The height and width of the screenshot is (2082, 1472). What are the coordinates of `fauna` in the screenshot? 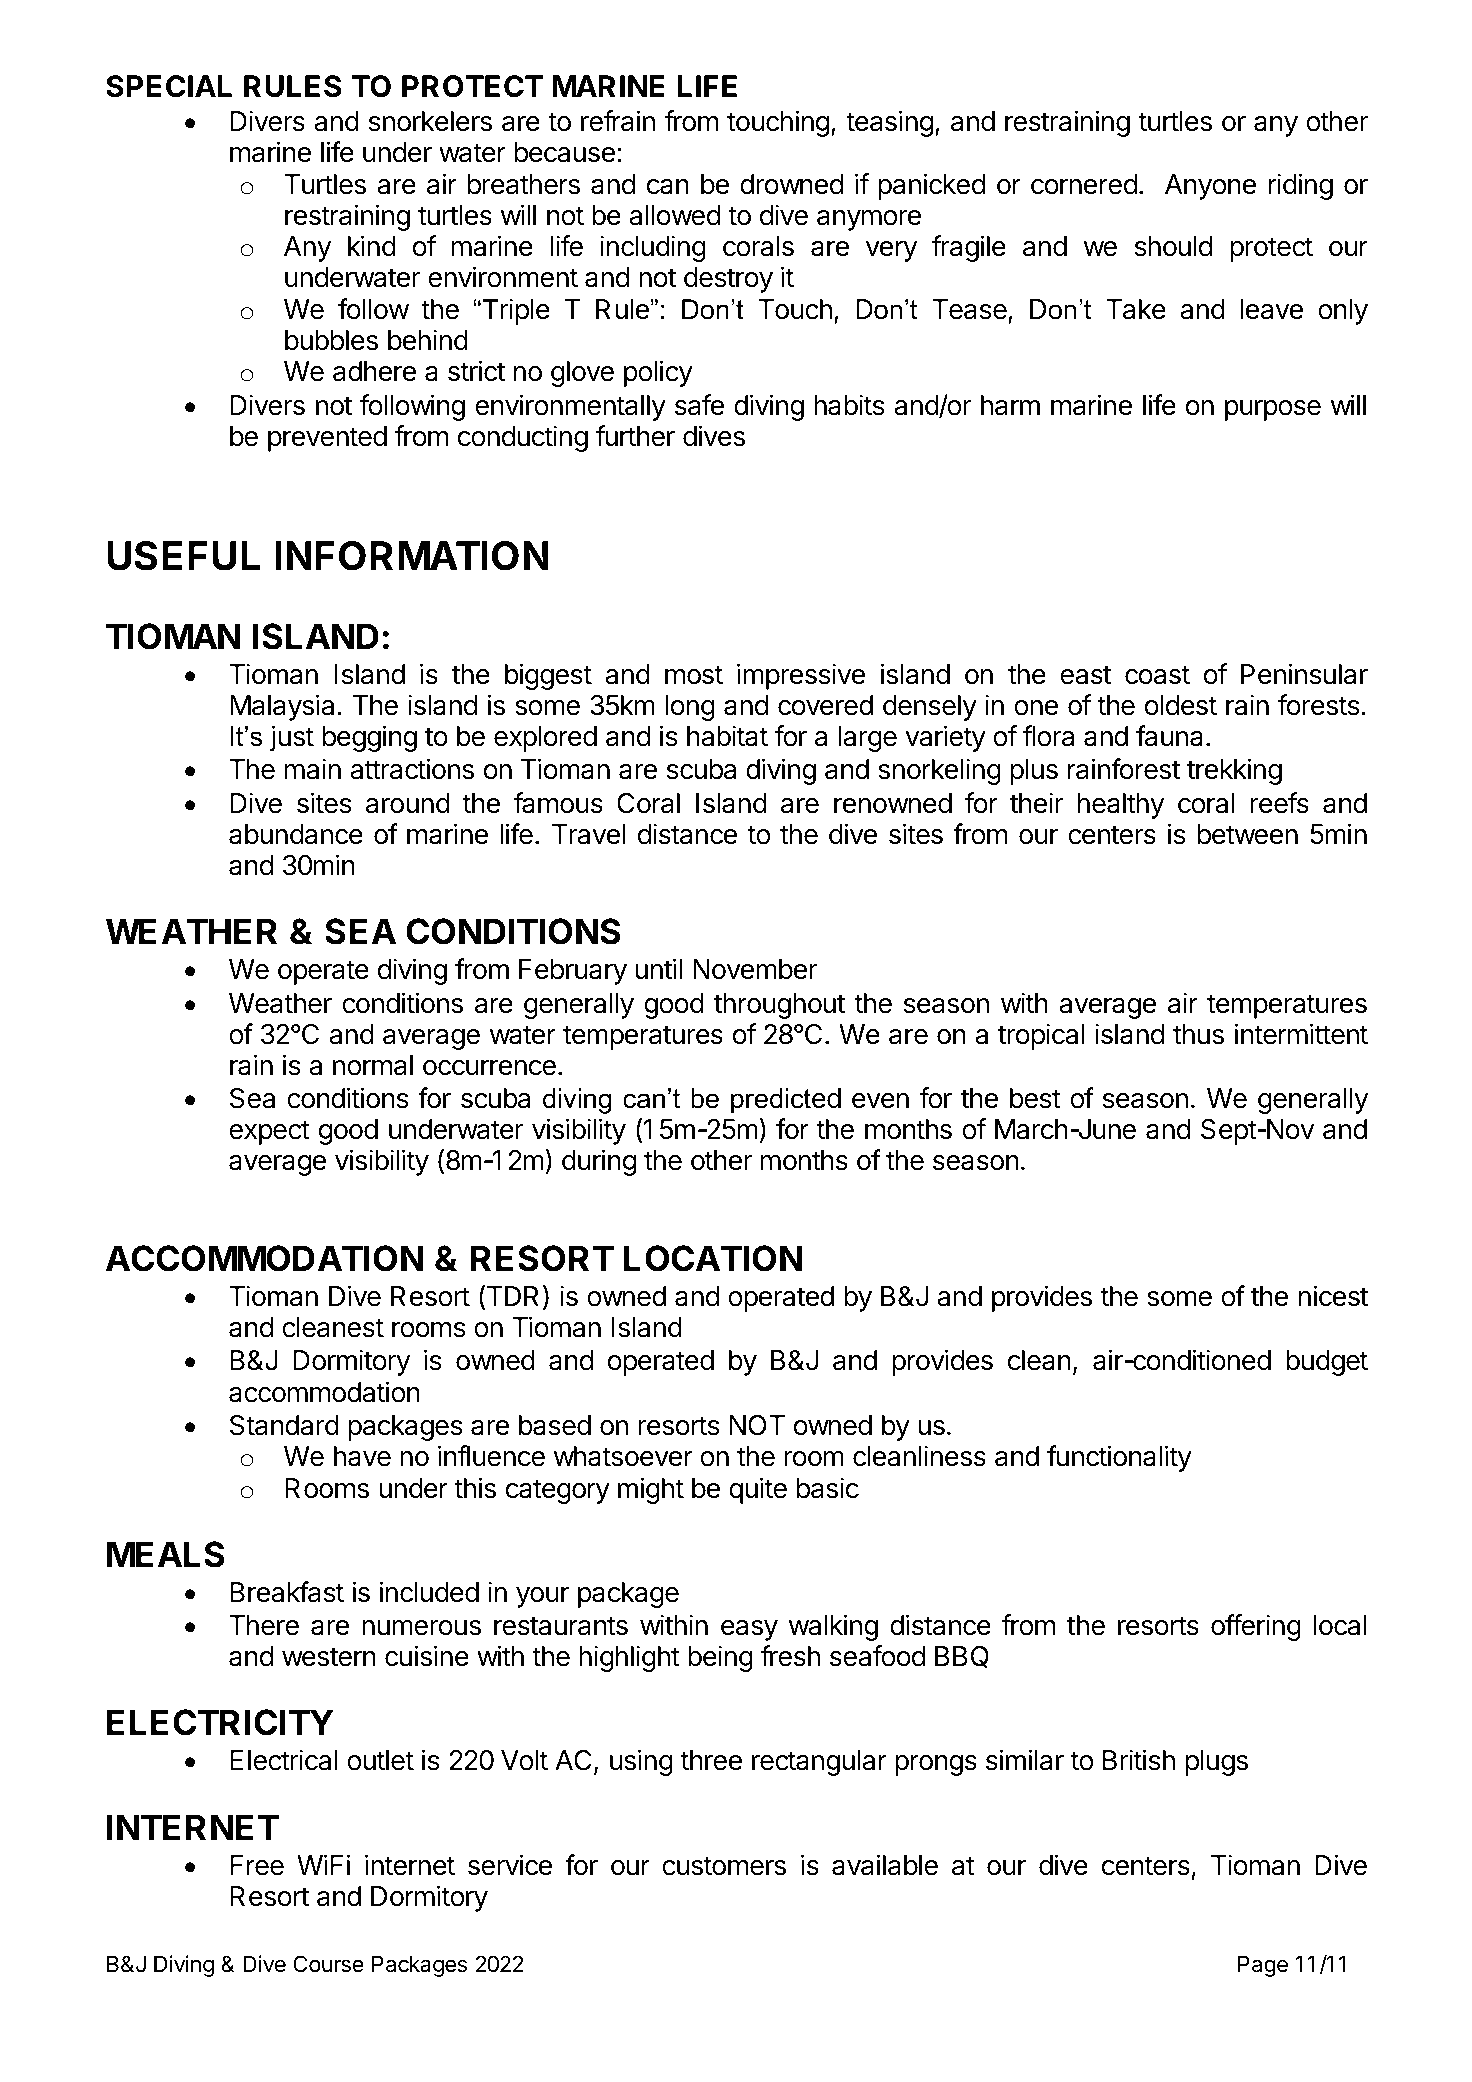 It's located at (1169, 736).
